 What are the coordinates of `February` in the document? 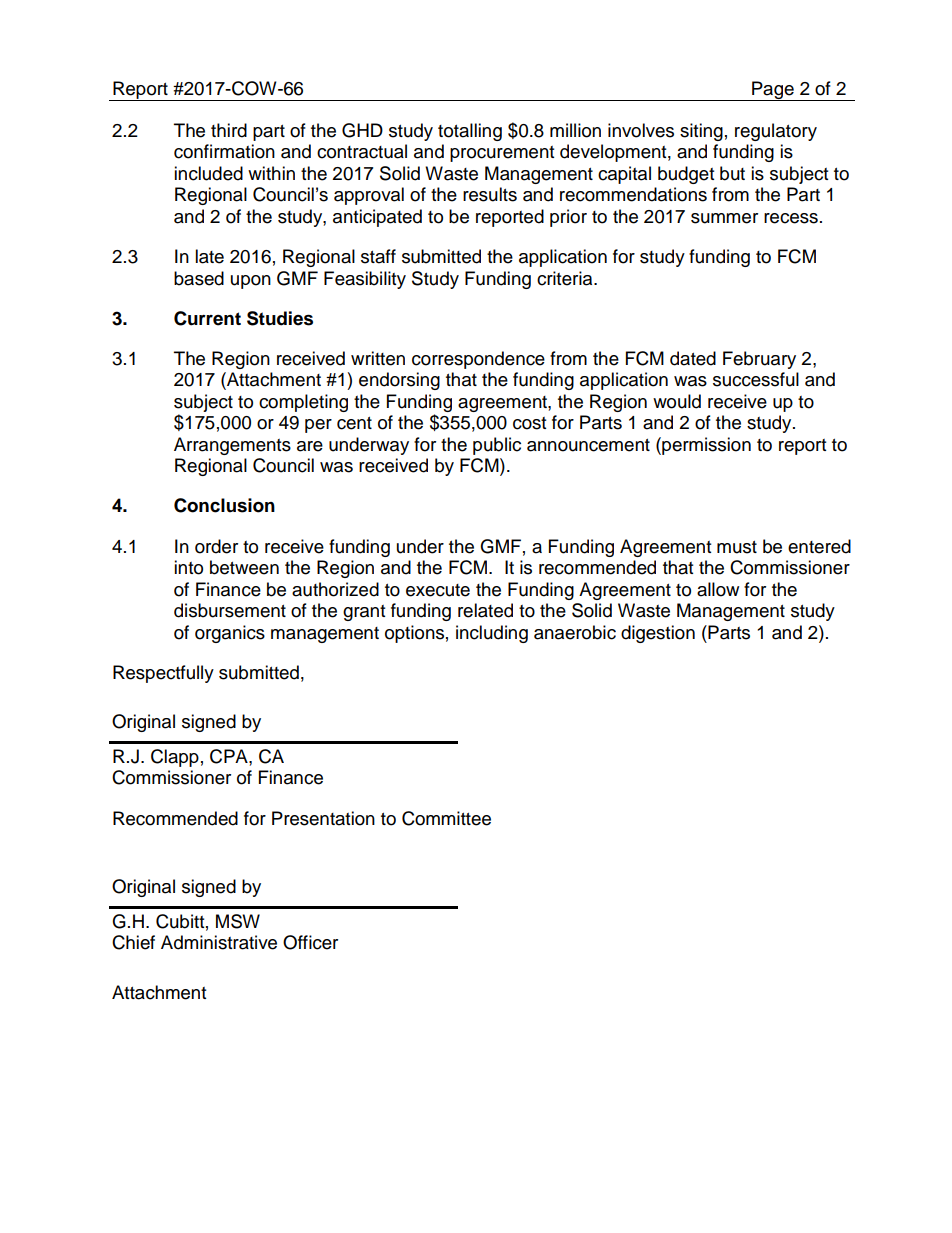 It's located at (759, 360).
